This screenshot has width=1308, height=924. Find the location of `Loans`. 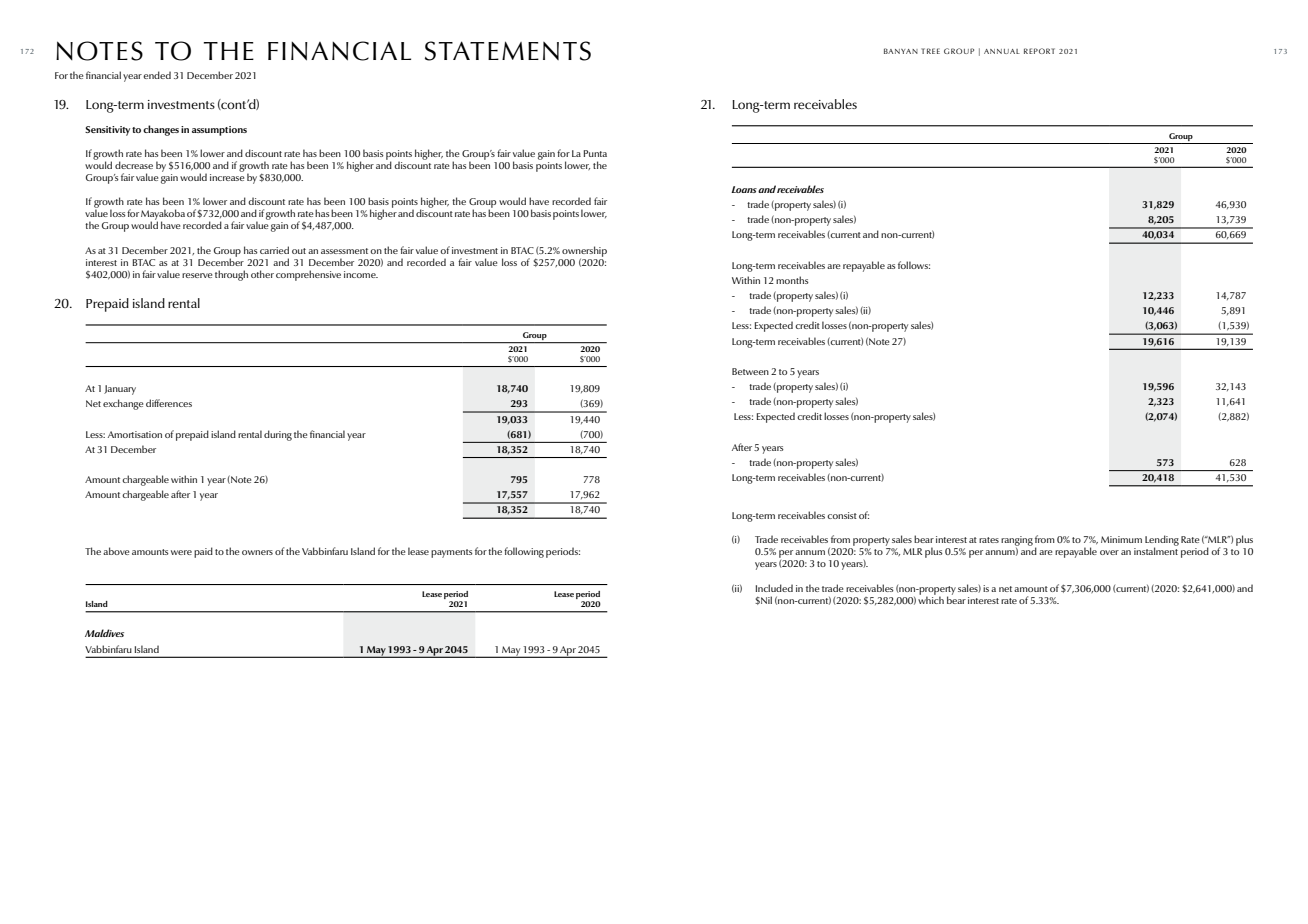

Loans is located at coordinates (744, 189).
